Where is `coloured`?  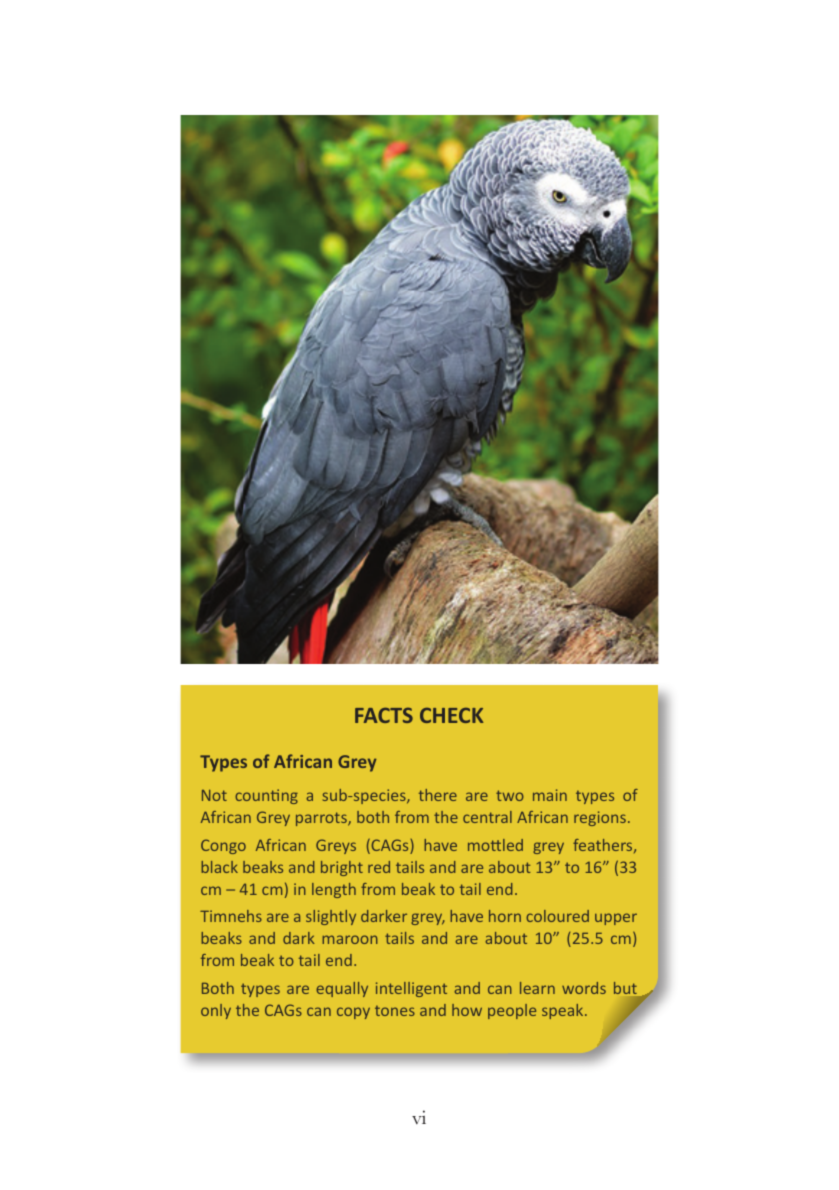 coloured is located at coordinates (557, 916).
